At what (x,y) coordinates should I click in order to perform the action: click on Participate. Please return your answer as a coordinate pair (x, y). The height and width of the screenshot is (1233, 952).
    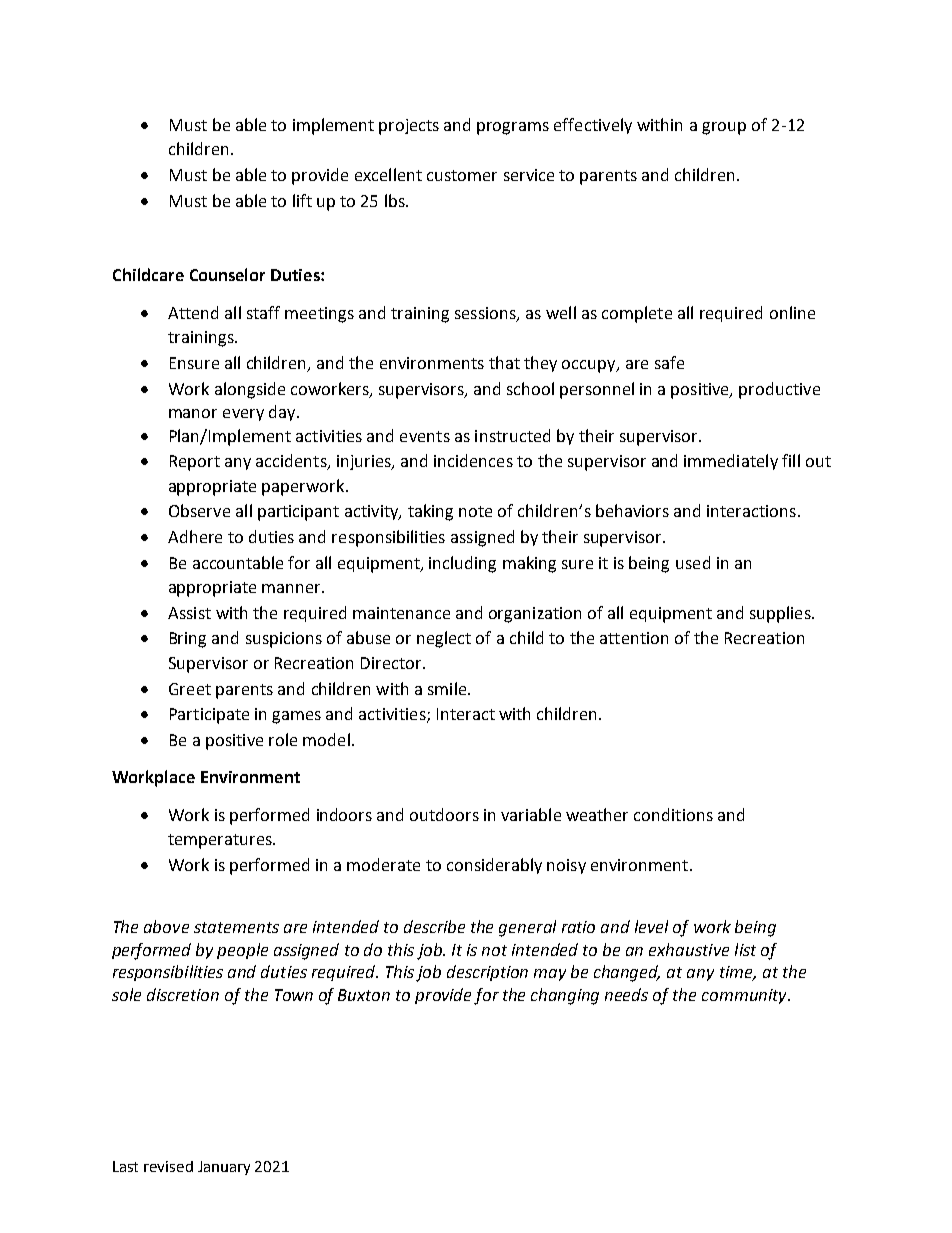
    Looking at the image, I should click on (209, 716).
